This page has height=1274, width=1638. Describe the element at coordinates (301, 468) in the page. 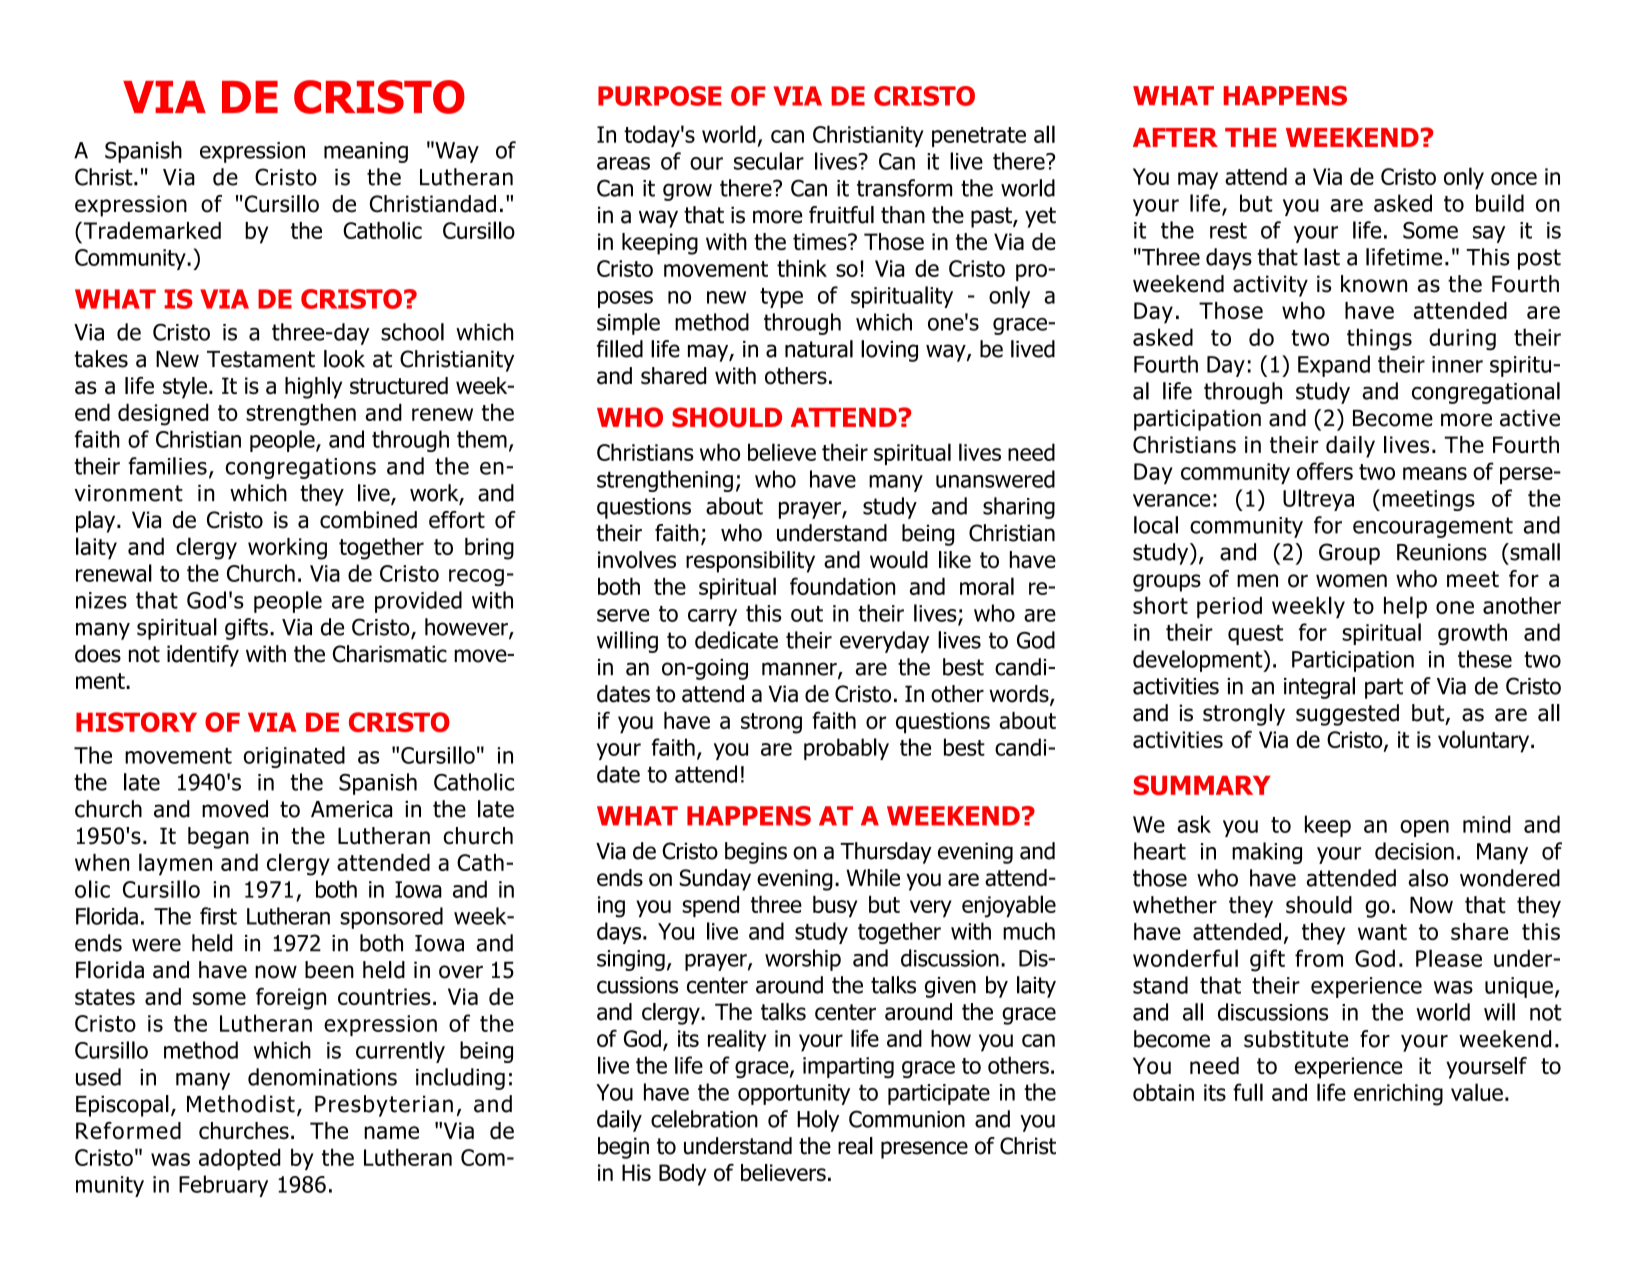

I see `congregations` at that location.
